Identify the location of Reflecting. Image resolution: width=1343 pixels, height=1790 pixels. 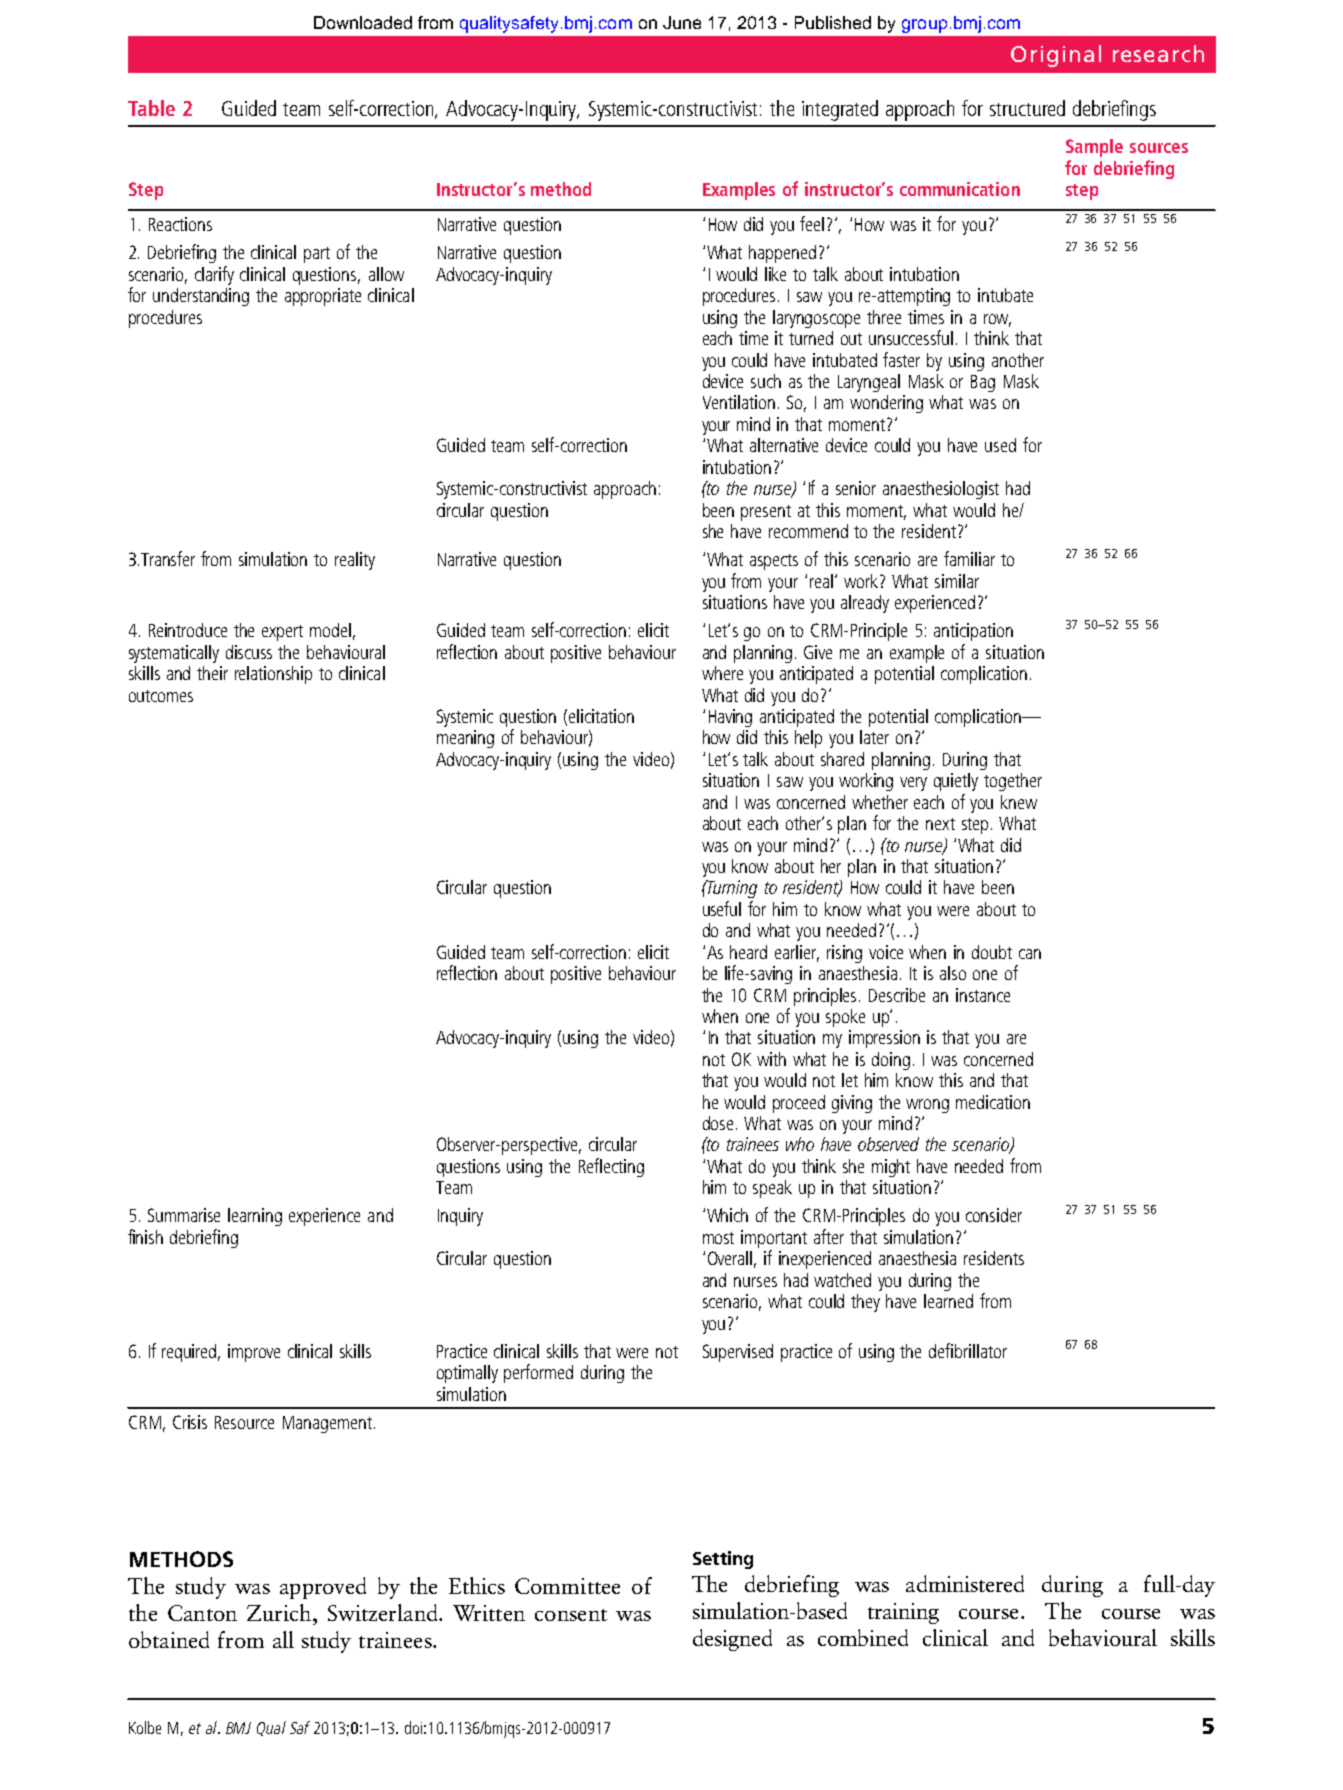
(611, 1167).
